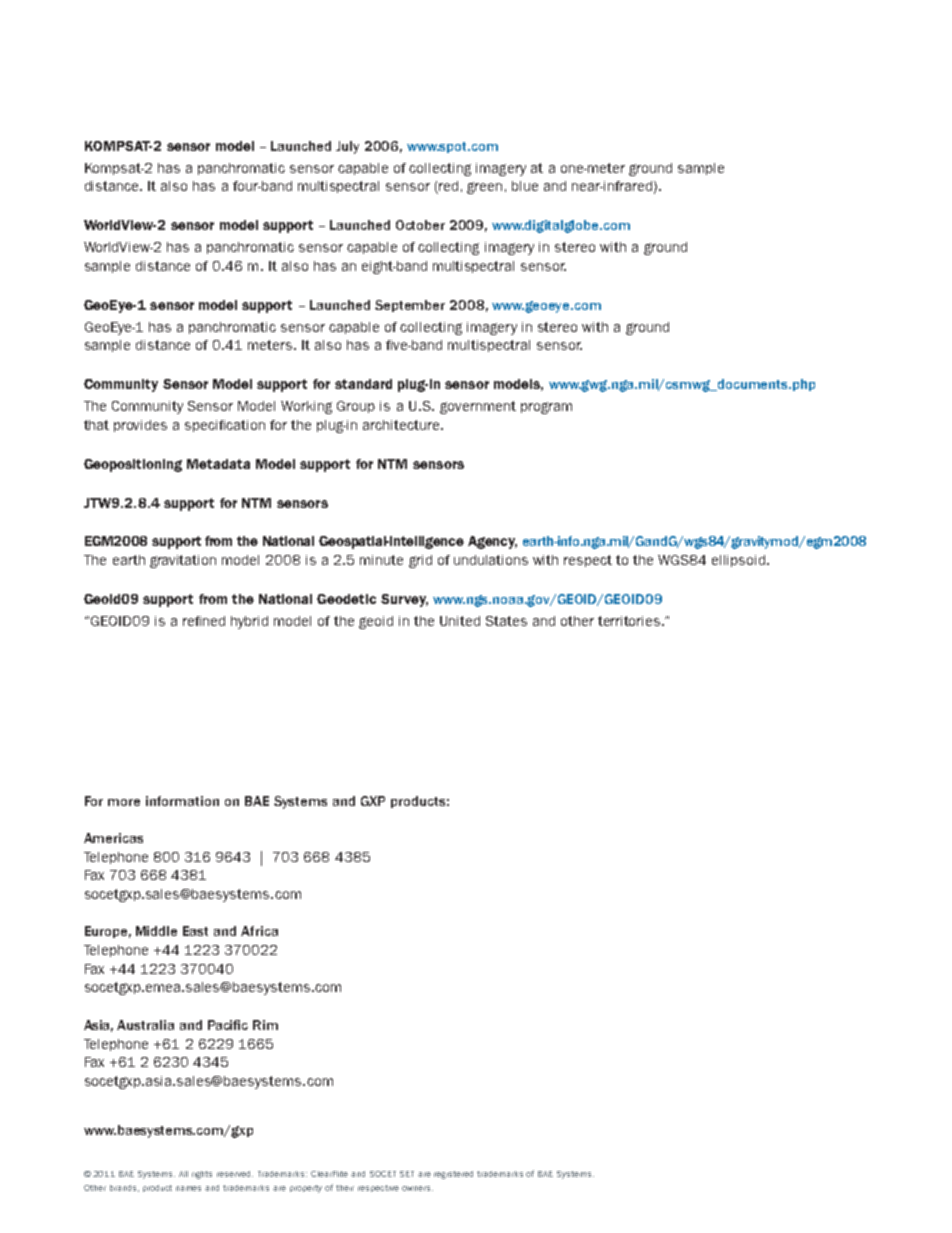  Describe the element at coordinates (347, 147) in the screenshot. I see `July` at that location.
